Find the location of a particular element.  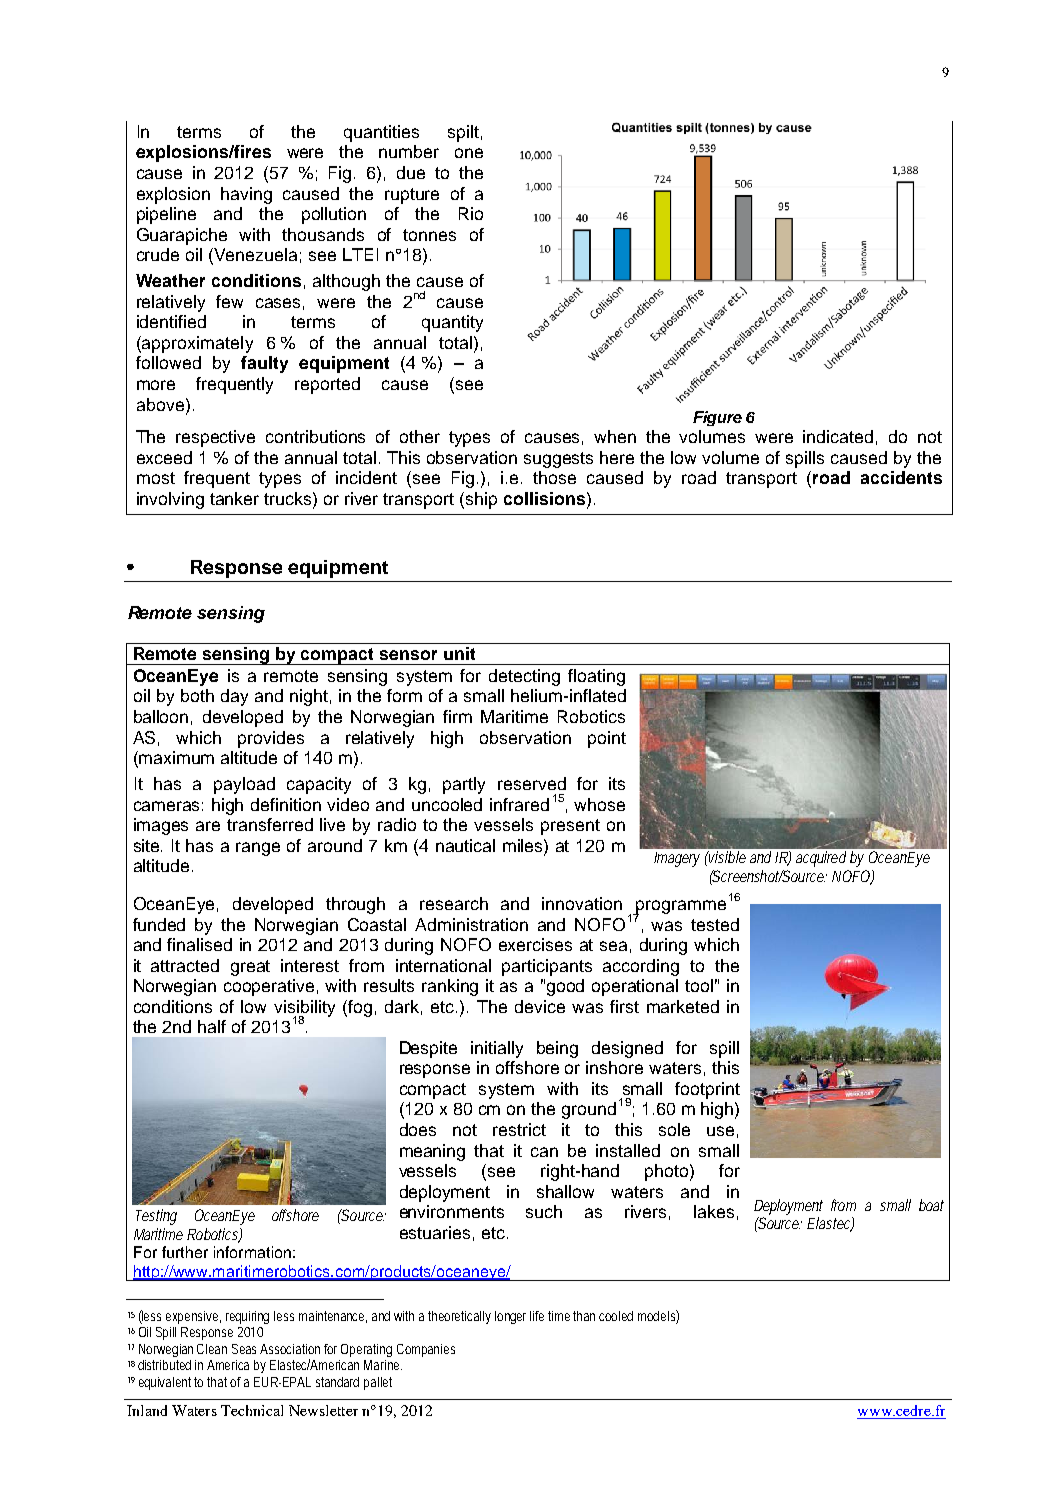

indicated is located at coordinates (838, 436).
